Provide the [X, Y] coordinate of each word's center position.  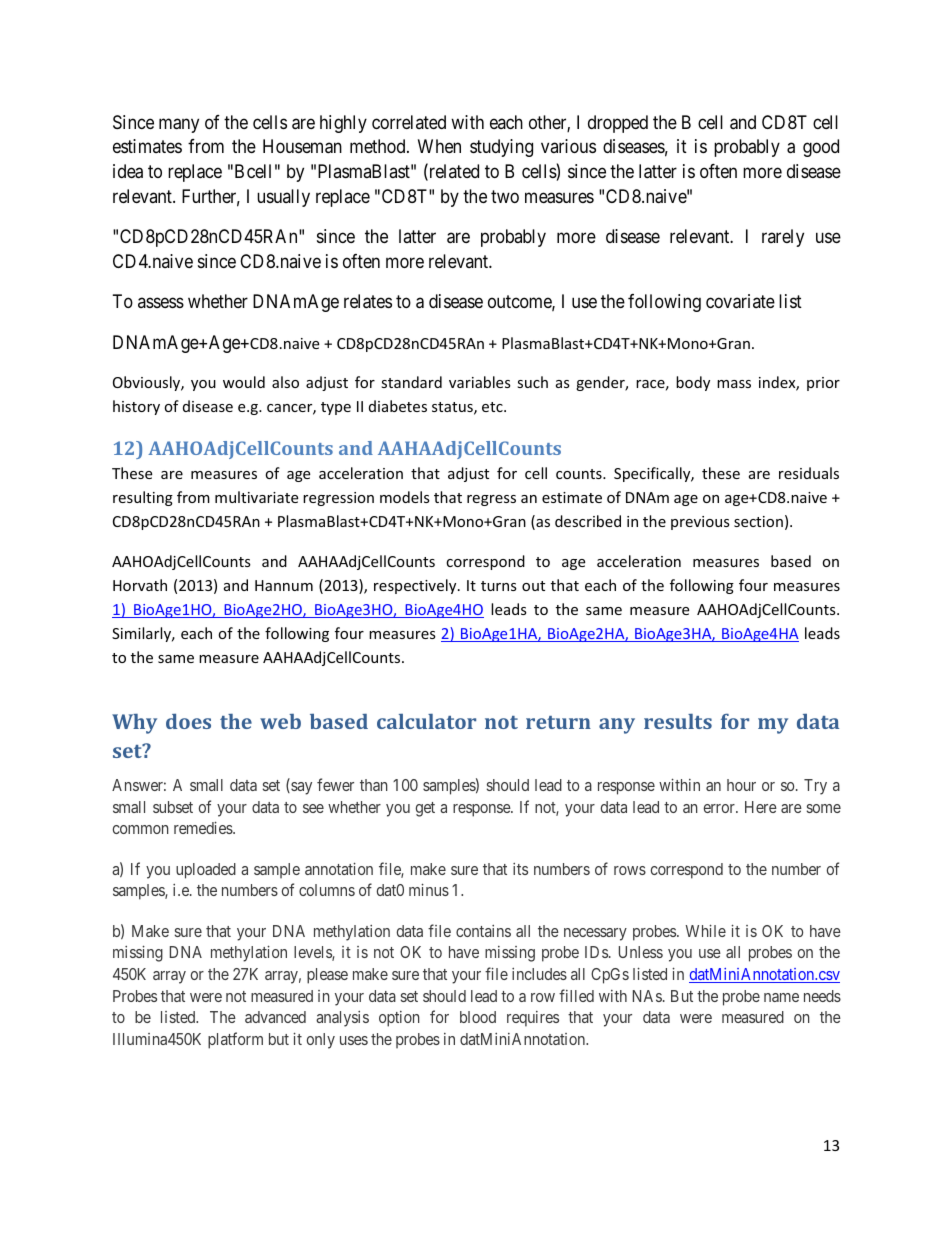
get [425, 809]
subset [173, 807]
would [244, 382]
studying [501, 148]
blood [478, 1017]
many [179, 125]
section [758, 521]
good [821, 148]
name [781, 997]
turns [499, 586]
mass [734, 384]
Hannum [284, 585]
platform [235, 1040]
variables [480, 382]
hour [741, 785]
